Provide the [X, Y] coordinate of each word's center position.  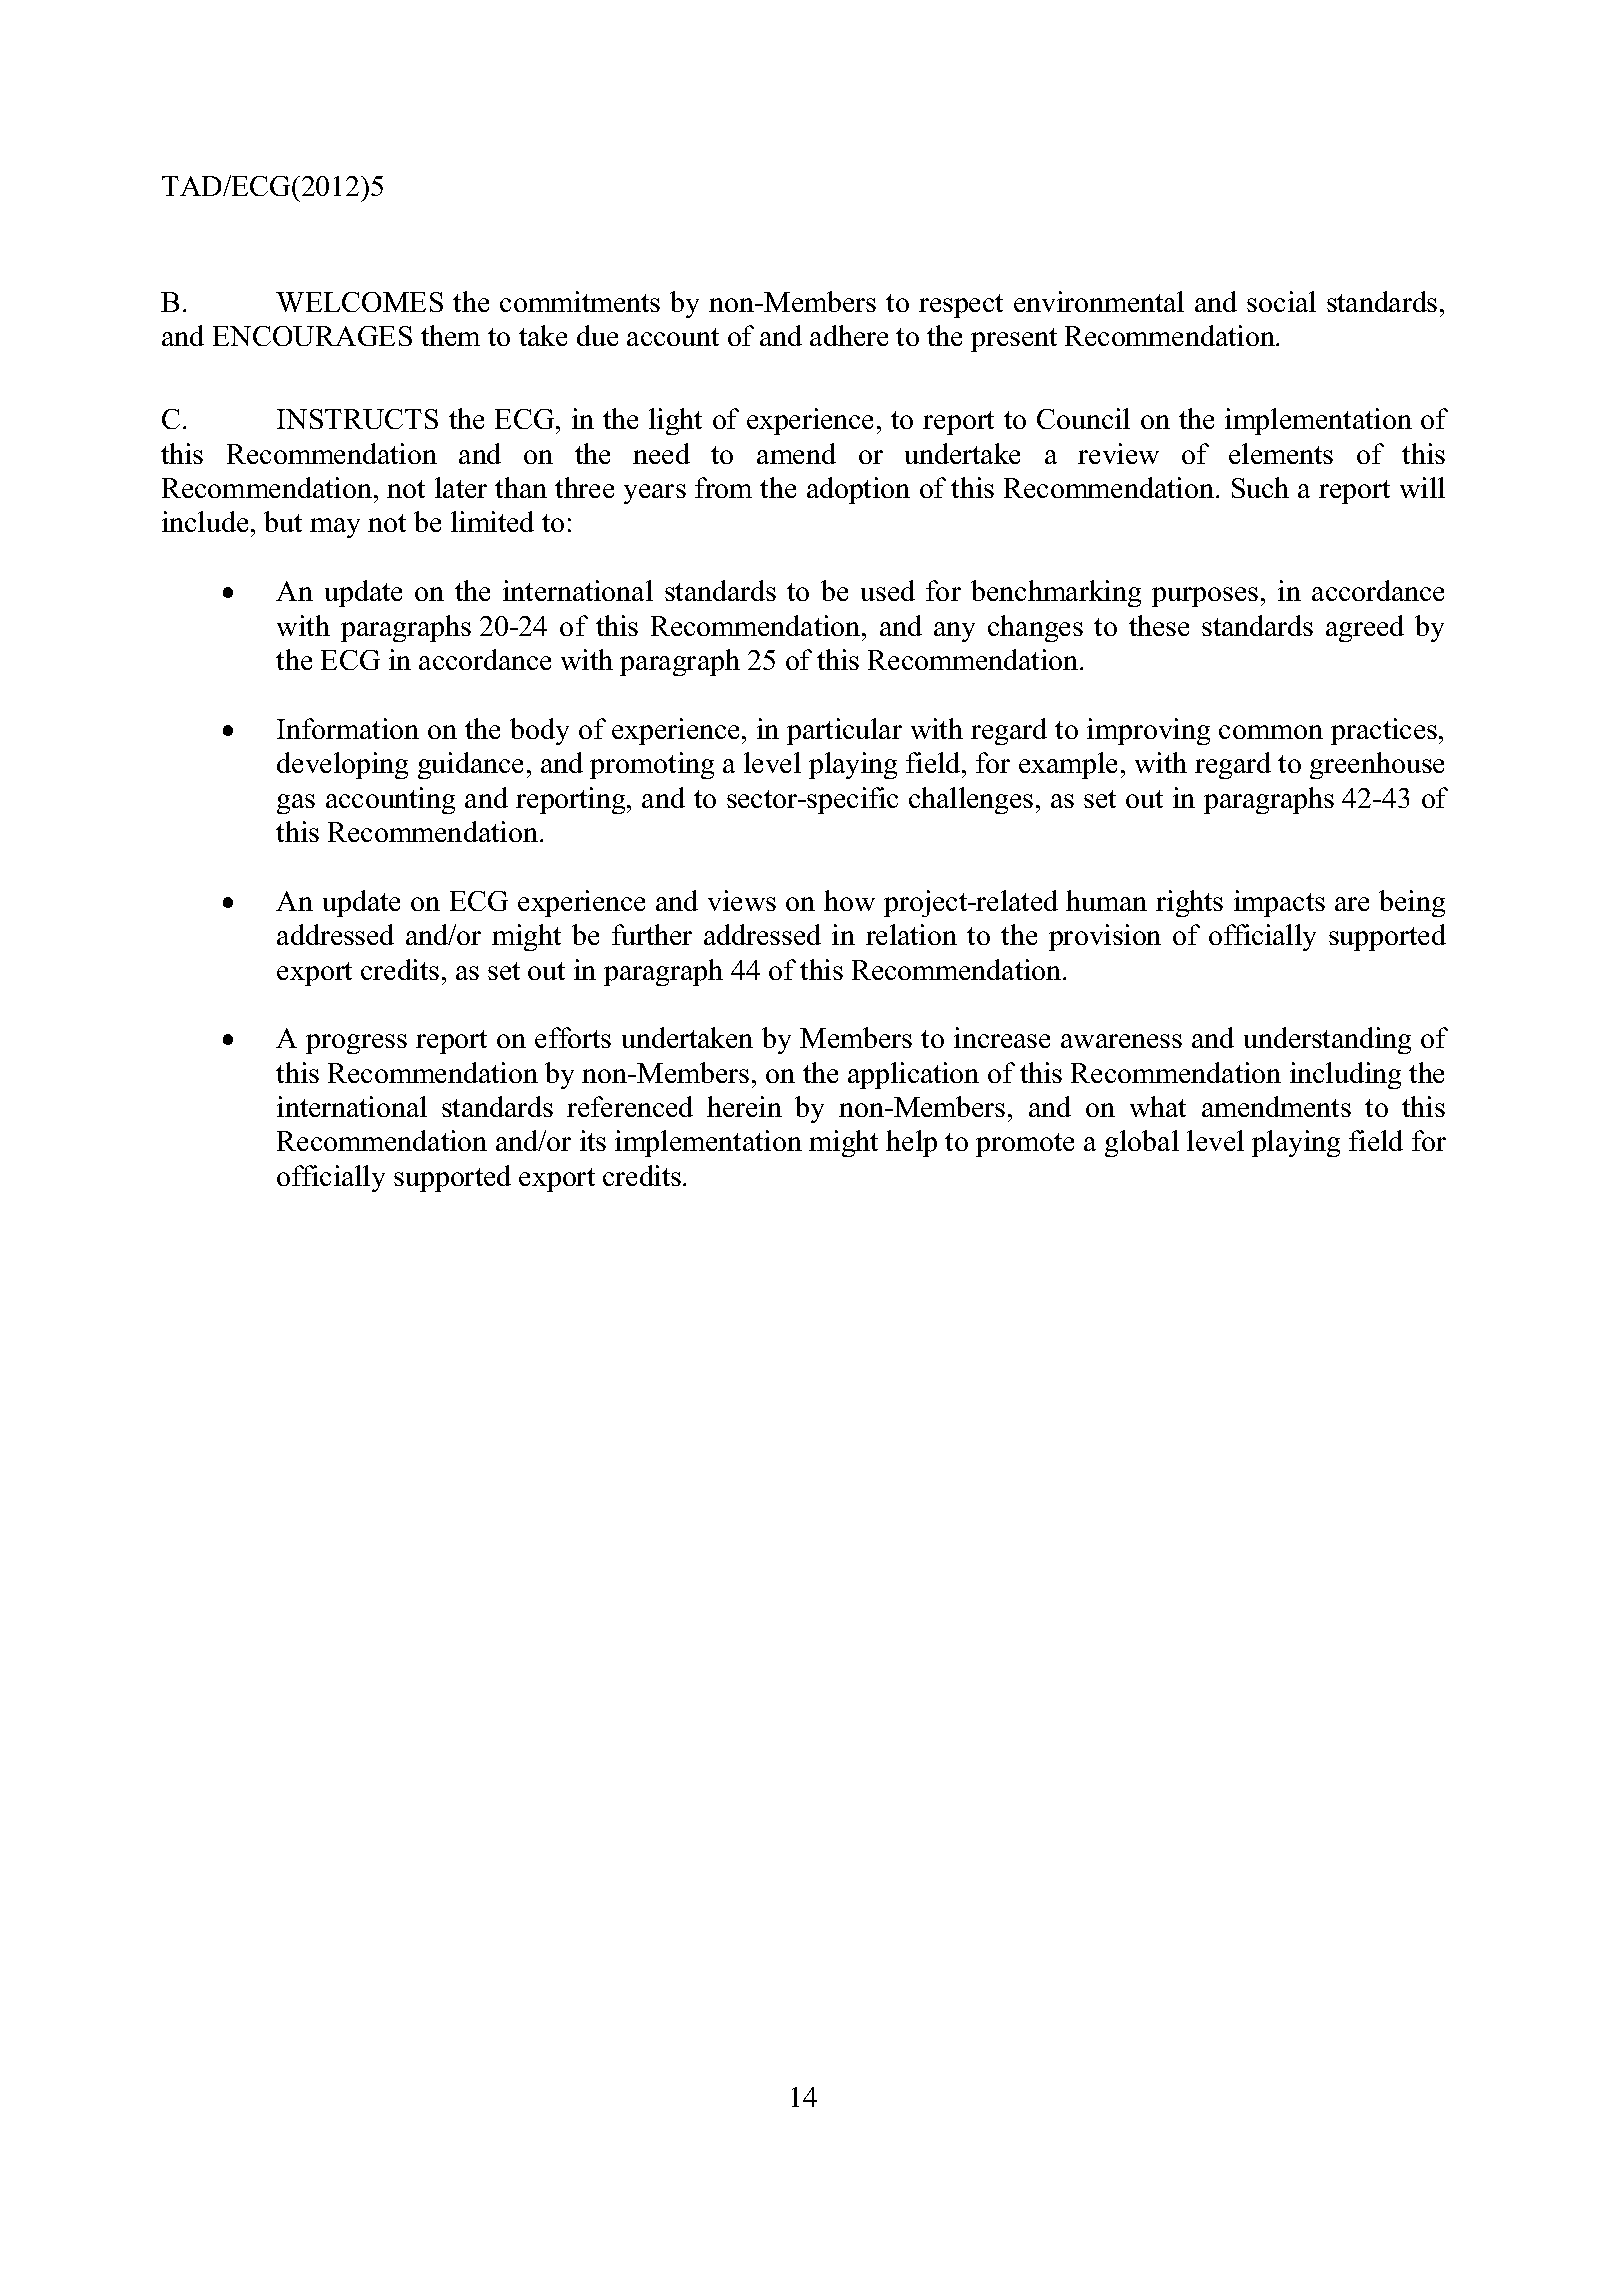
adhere [849, 335]
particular [844, 731]
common [1271, 732]
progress [356, 1044]
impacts [1279, 903]
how [849, 900]
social [1281, 301]
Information [348, 728]
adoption [858, 490]
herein [744, 1106]
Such [1260, 487]
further [652, 934]
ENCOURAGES [312, 336]
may [335, 528]
